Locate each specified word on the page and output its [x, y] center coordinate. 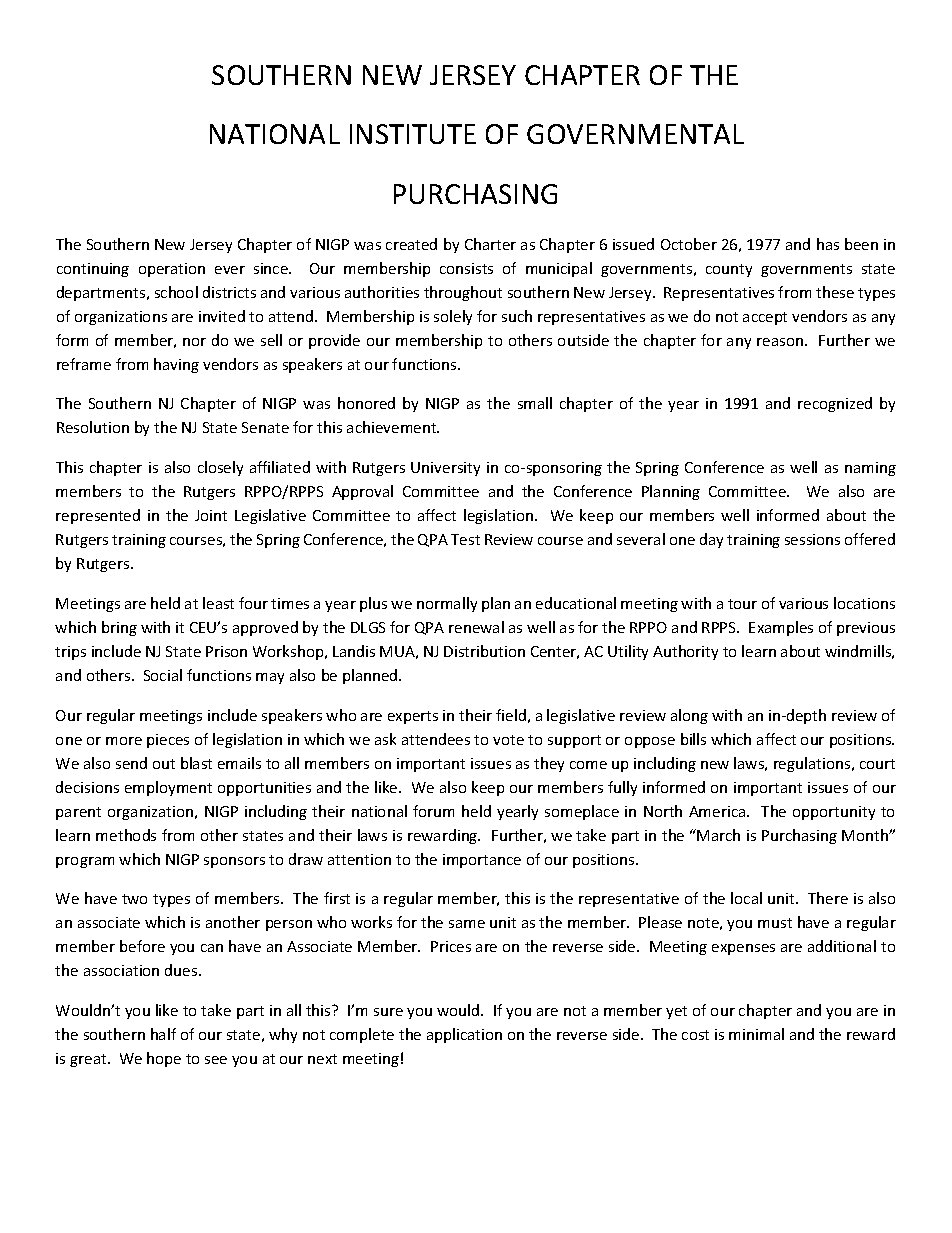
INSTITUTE [413, 134]
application [464, 1035]
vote [508, 740]
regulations [813, 764]
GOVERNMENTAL [635, 134]
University [445, 469]
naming [870, 469]
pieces [168, 741]
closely [220, 468]
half [163, 1034]
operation [172, 270]
